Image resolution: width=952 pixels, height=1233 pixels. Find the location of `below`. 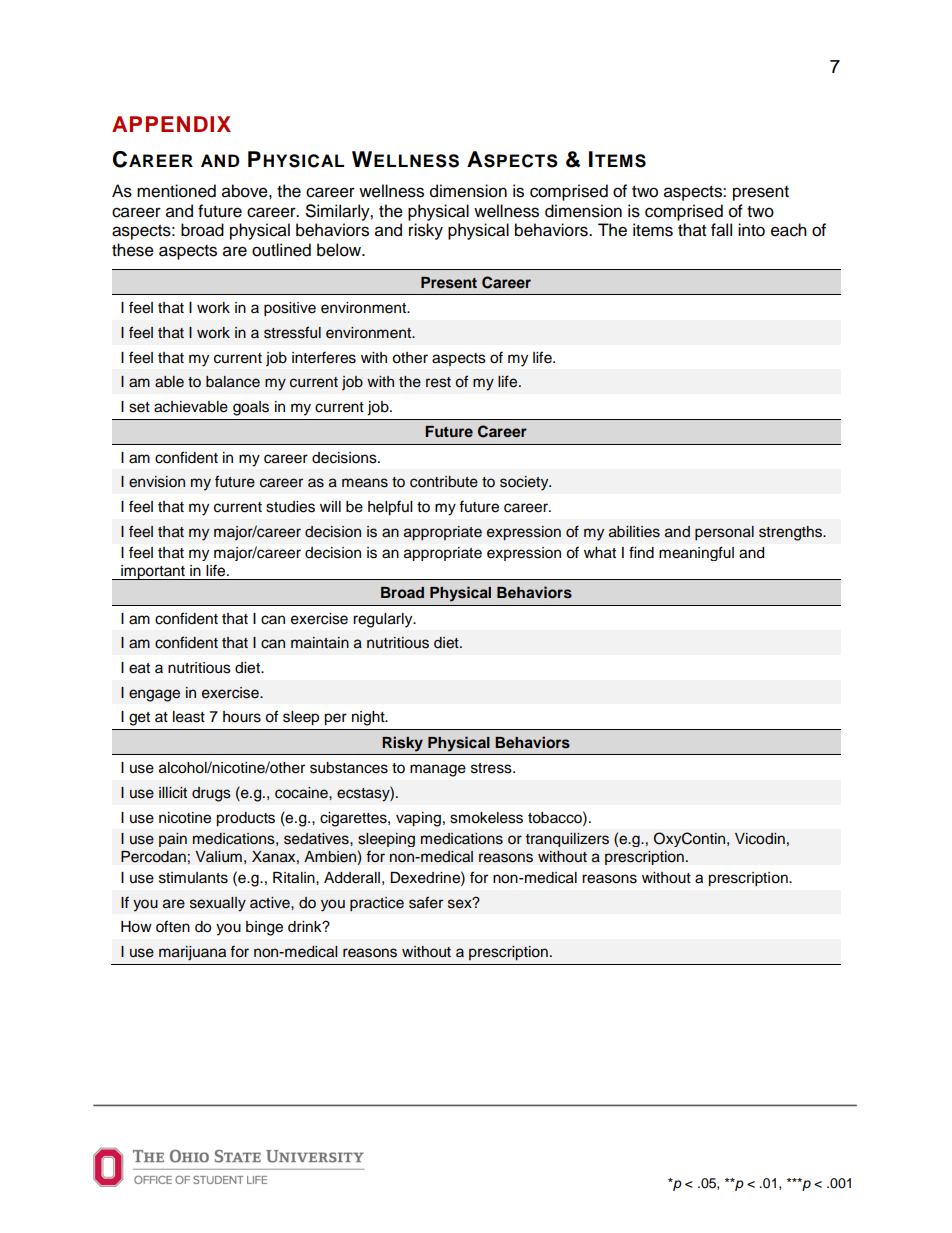

below is located at coordinates (340, 250).
